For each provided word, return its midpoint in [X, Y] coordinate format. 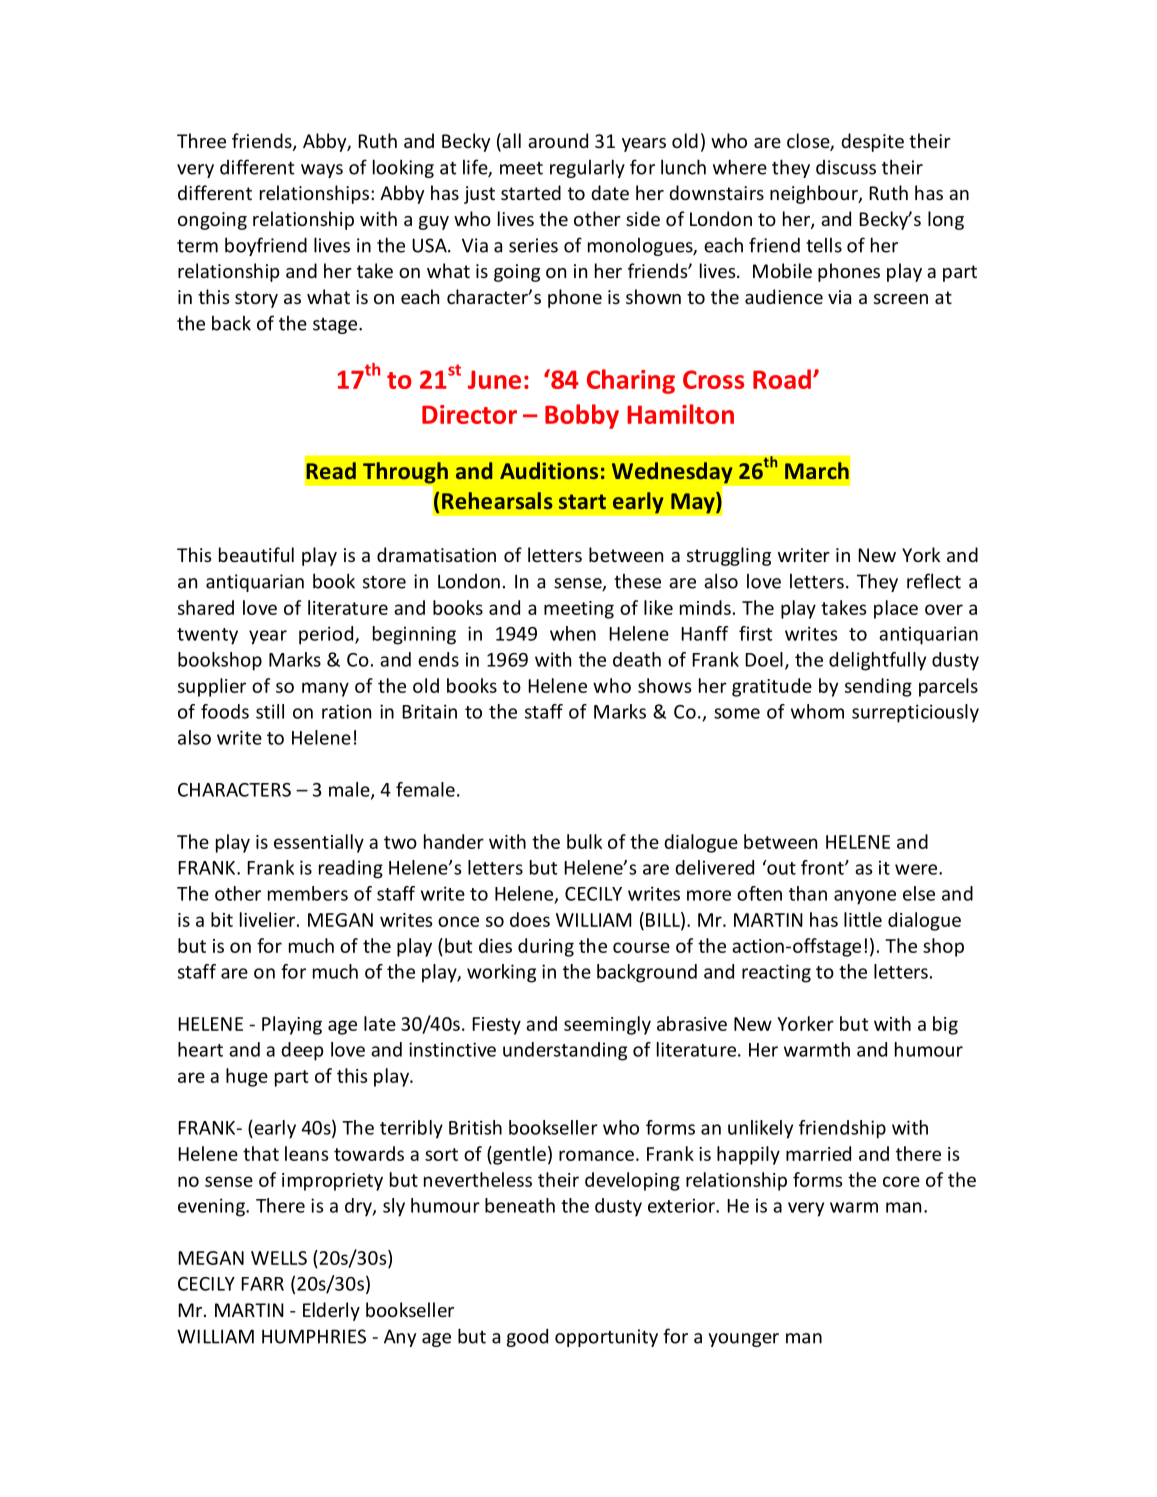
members [308, 893]
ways [322, 171]
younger [743, 1340]
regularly [587, 168]
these [637, 581]
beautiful [256, 554]
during [546, 947]
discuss [846, 167]
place [896, 609]
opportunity [606, 1338]
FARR [262, 1284]
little [863, 919]
